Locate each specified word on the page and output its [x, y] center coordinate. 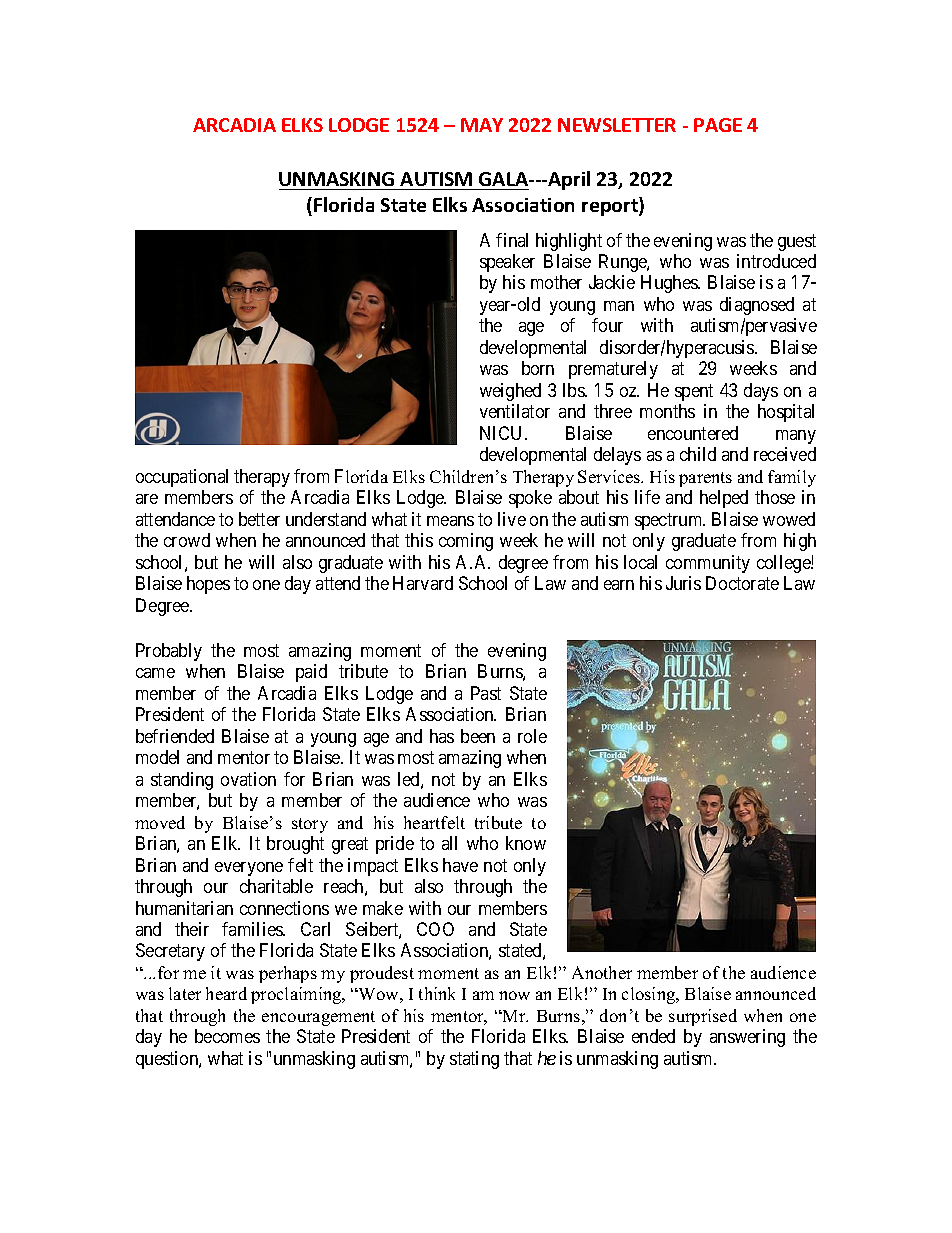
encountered [693, 433]
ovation [248, 779]
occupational [182, 478]
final [512, 240]
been [478, 736]
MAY [482, 125]
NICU [503, 433]
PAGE [718, 125]
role [532, 736]
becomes [227, 1036]
